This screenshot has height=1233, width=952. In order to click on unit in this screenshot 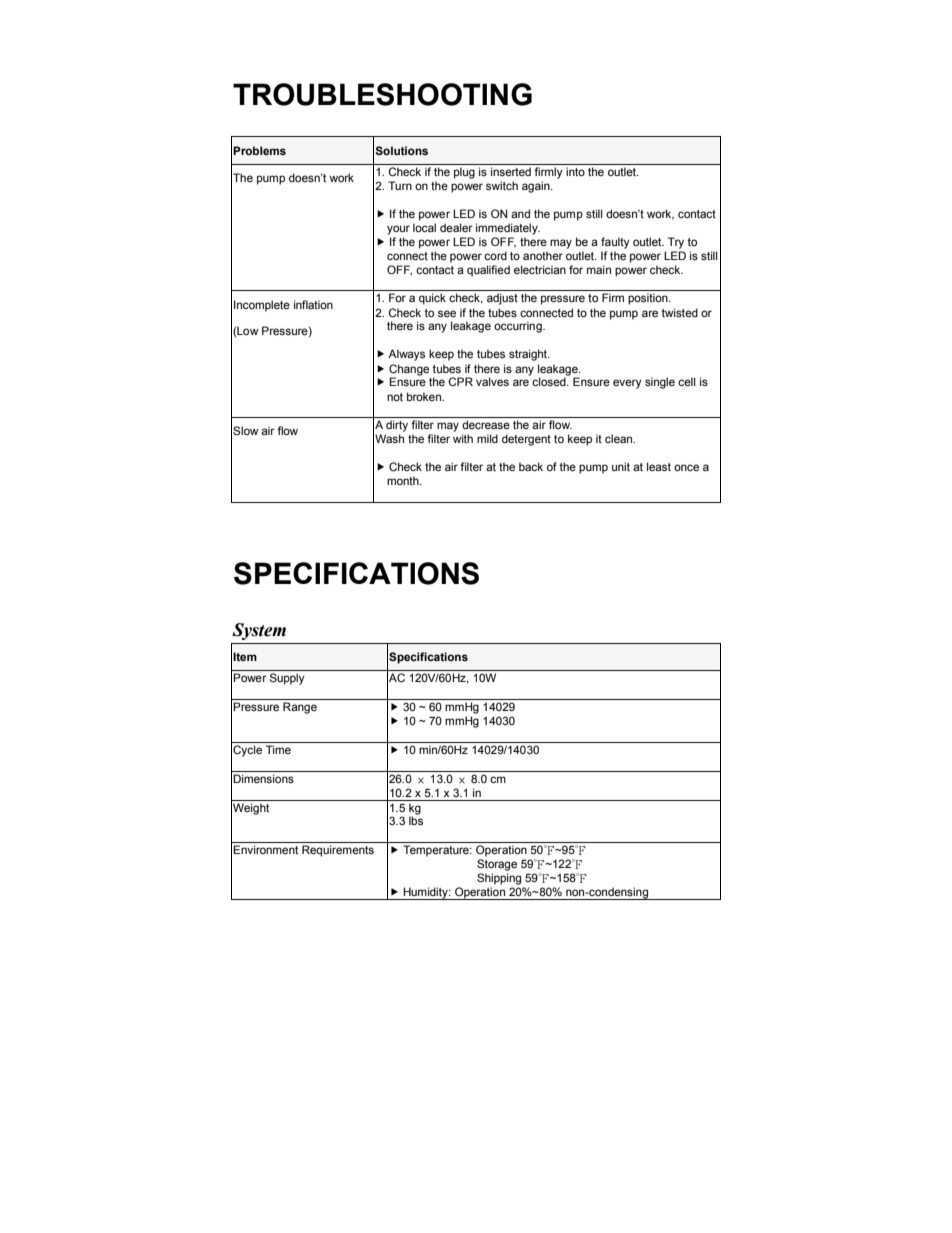, I will do `click(621, 466)`.
